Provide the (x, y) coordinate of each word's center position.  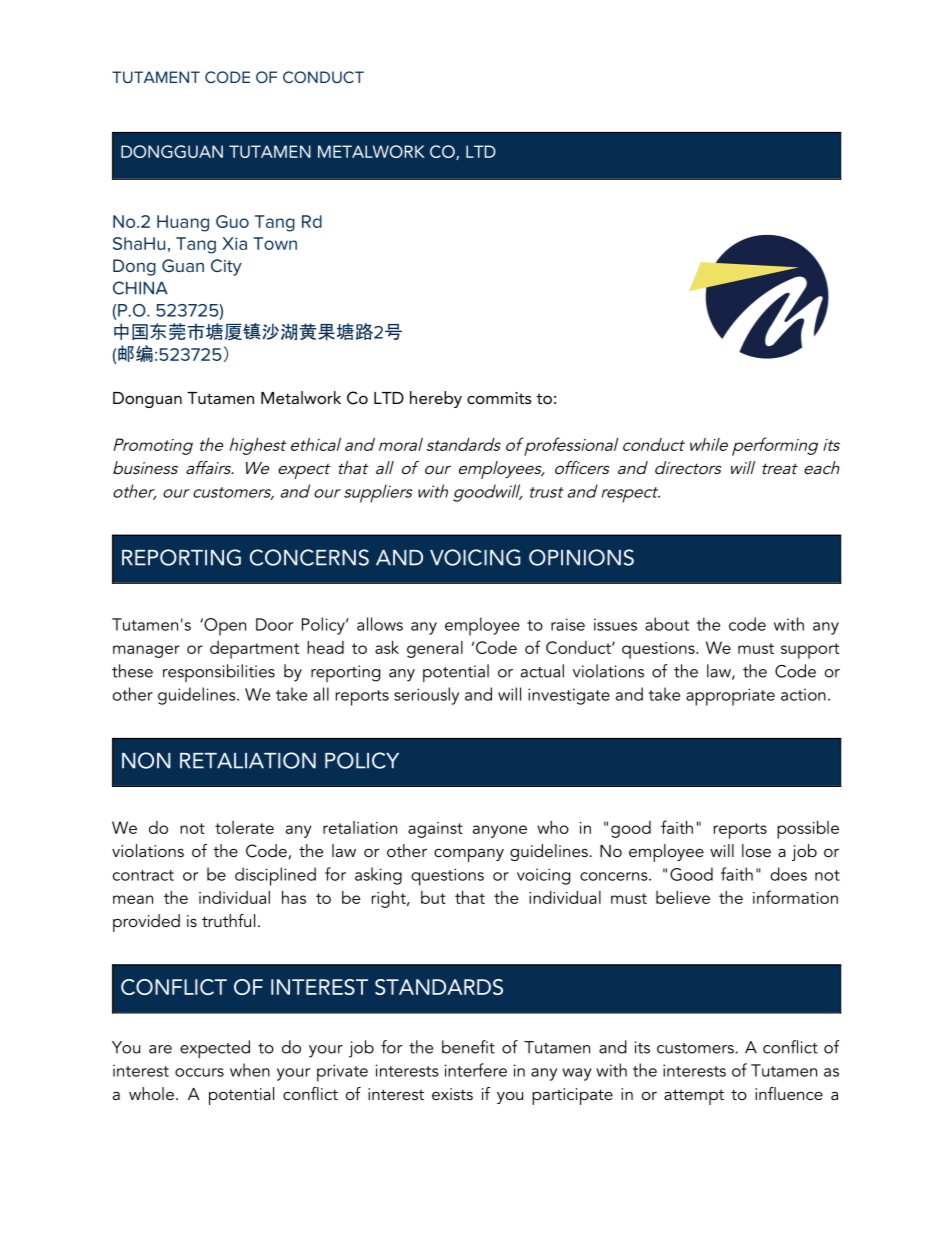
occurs (199, 1072)
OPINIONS (581, 557)
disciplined (275, 876)
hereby (436, 399)
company (469, 855)
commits (499, 398)
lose (756, 850)
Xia (234, 243)
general (435, 649)
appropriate (730, 697)
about (667, 624)
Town (275, 243)
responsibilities (219, 673)
